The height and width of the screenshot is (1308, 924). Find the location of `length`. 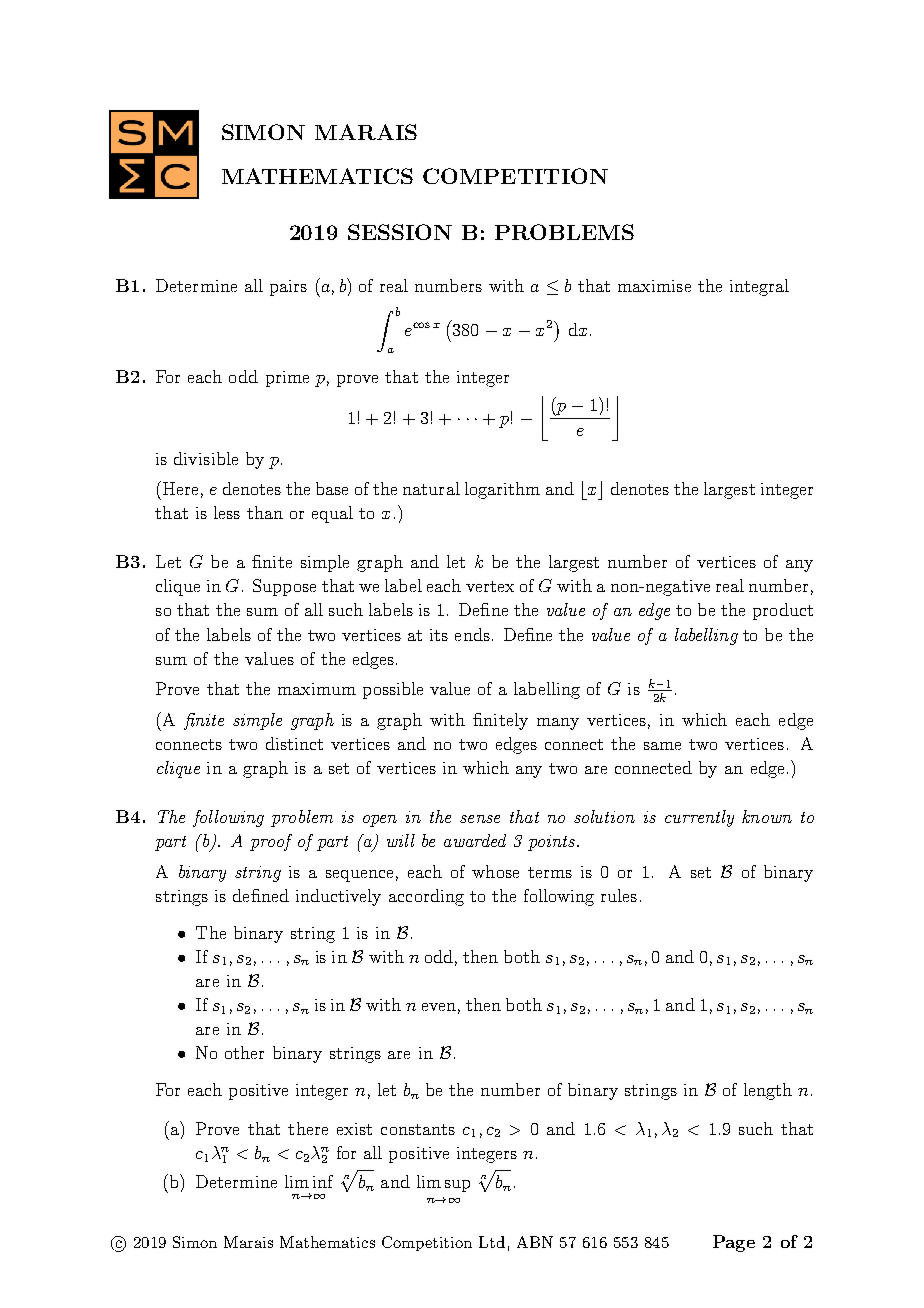

length is located at coordinates (768, 1091).
